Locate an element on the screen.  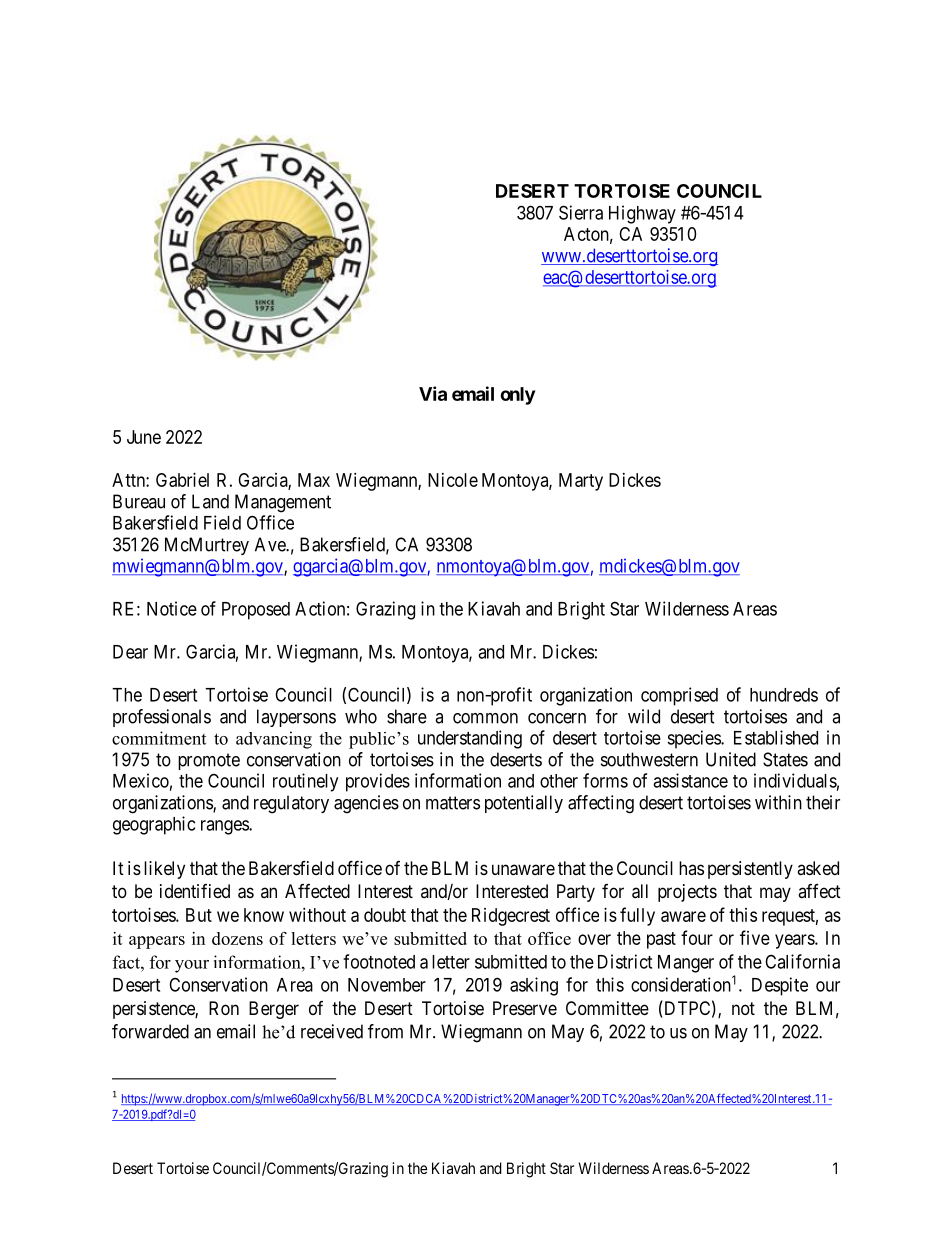
promote is located at coordinates (209, 761).
